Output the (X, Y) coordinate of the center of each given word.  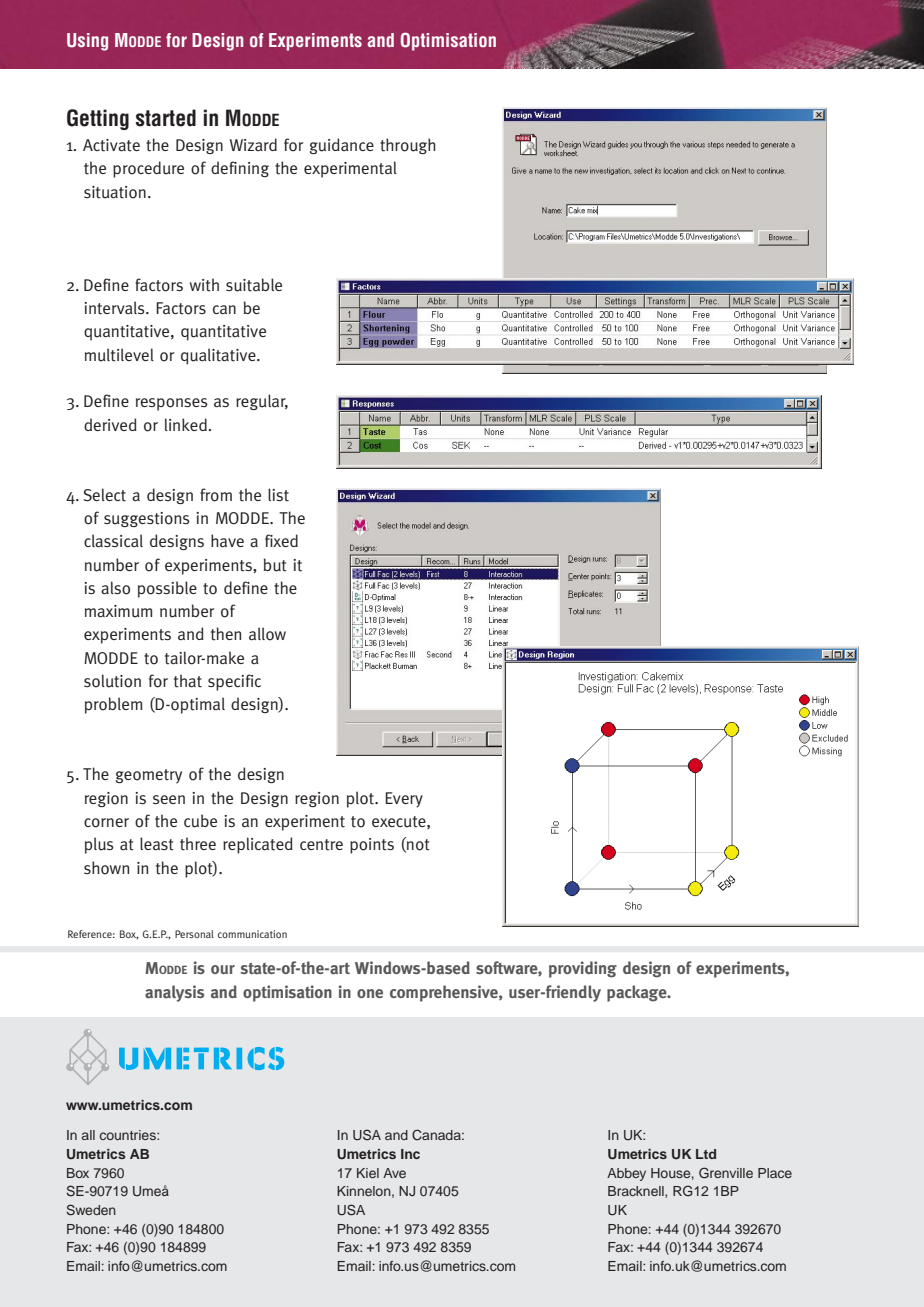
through (408, 146)
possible (167, 589)
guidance (342, 146)
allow (267, 634)
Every (404, 800)
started (166, 118)
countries (129, 1135)
